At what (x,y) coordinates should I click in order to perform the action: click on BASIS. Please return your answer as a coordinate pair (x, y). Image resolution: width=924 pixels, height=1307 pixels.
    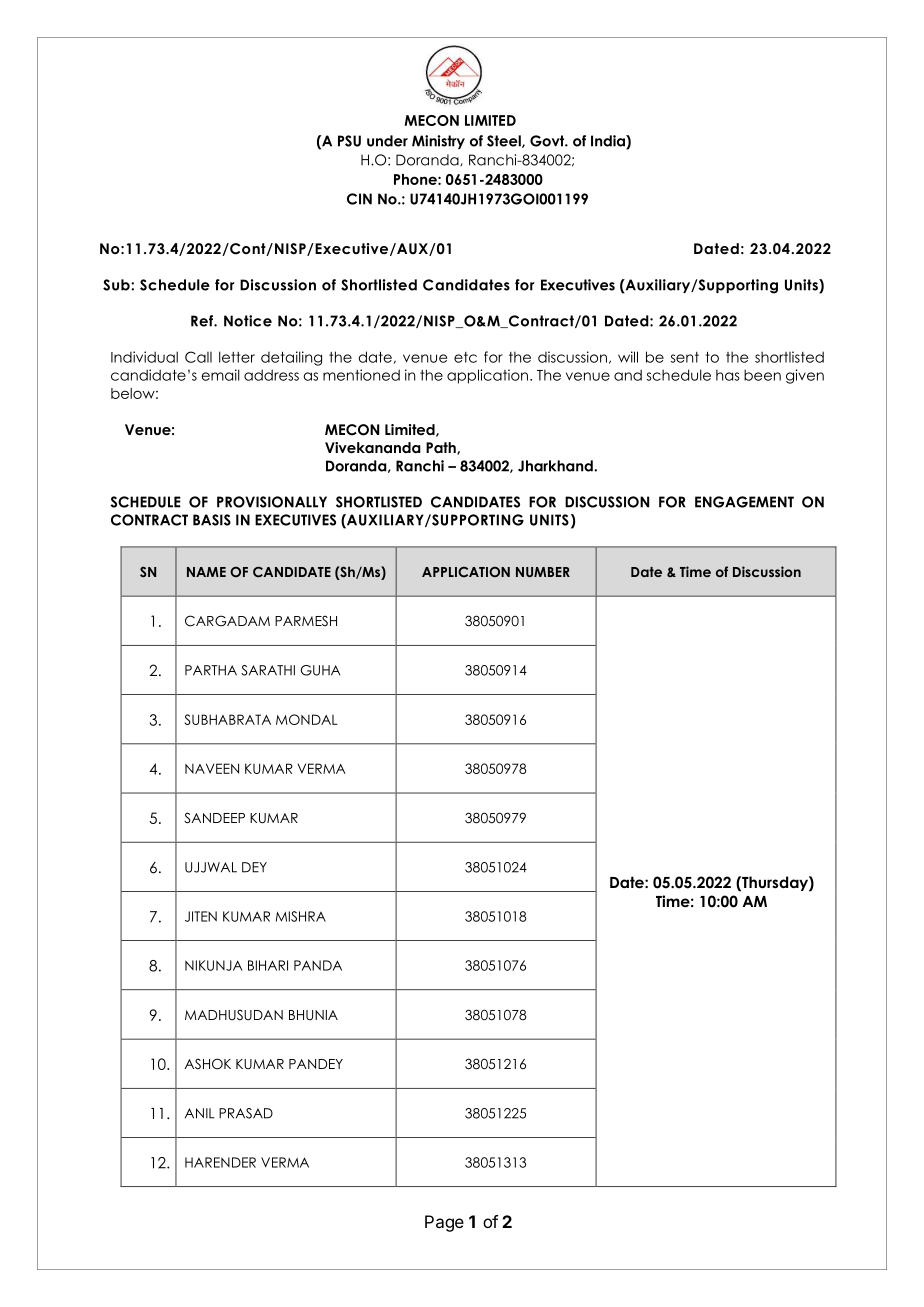
    Looking at the image, I should click on (212, 520).
